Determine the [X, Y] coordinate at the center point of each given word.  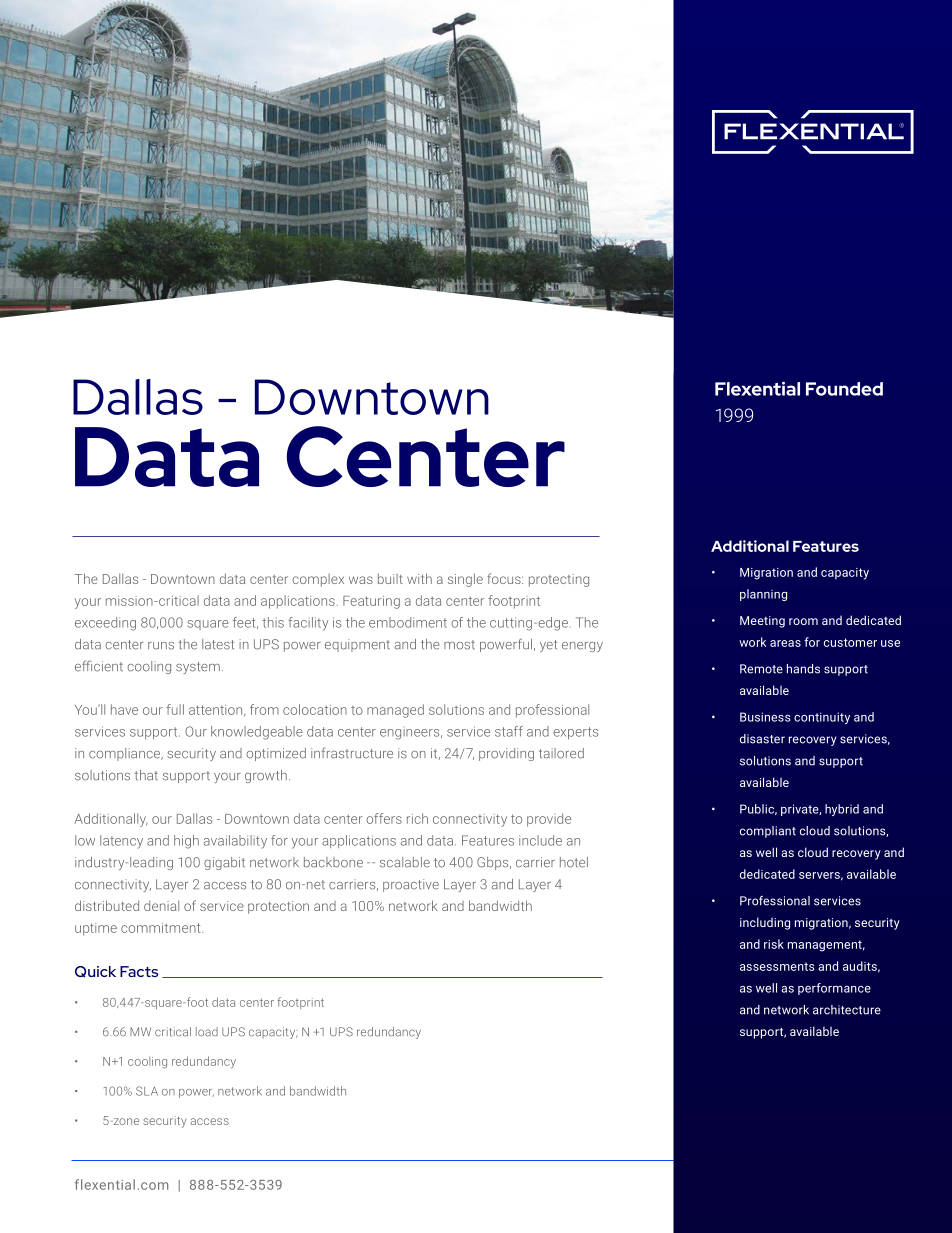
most [459, 645]
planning [763, 595]
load [207, 1032]
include [540, 840]
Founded [844, 389]
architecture [847, 1010]
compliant [768, 832]
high [186, 842]
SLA [147, 1091]
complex [318, 580]
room [803, 621]
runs [161, 646]
